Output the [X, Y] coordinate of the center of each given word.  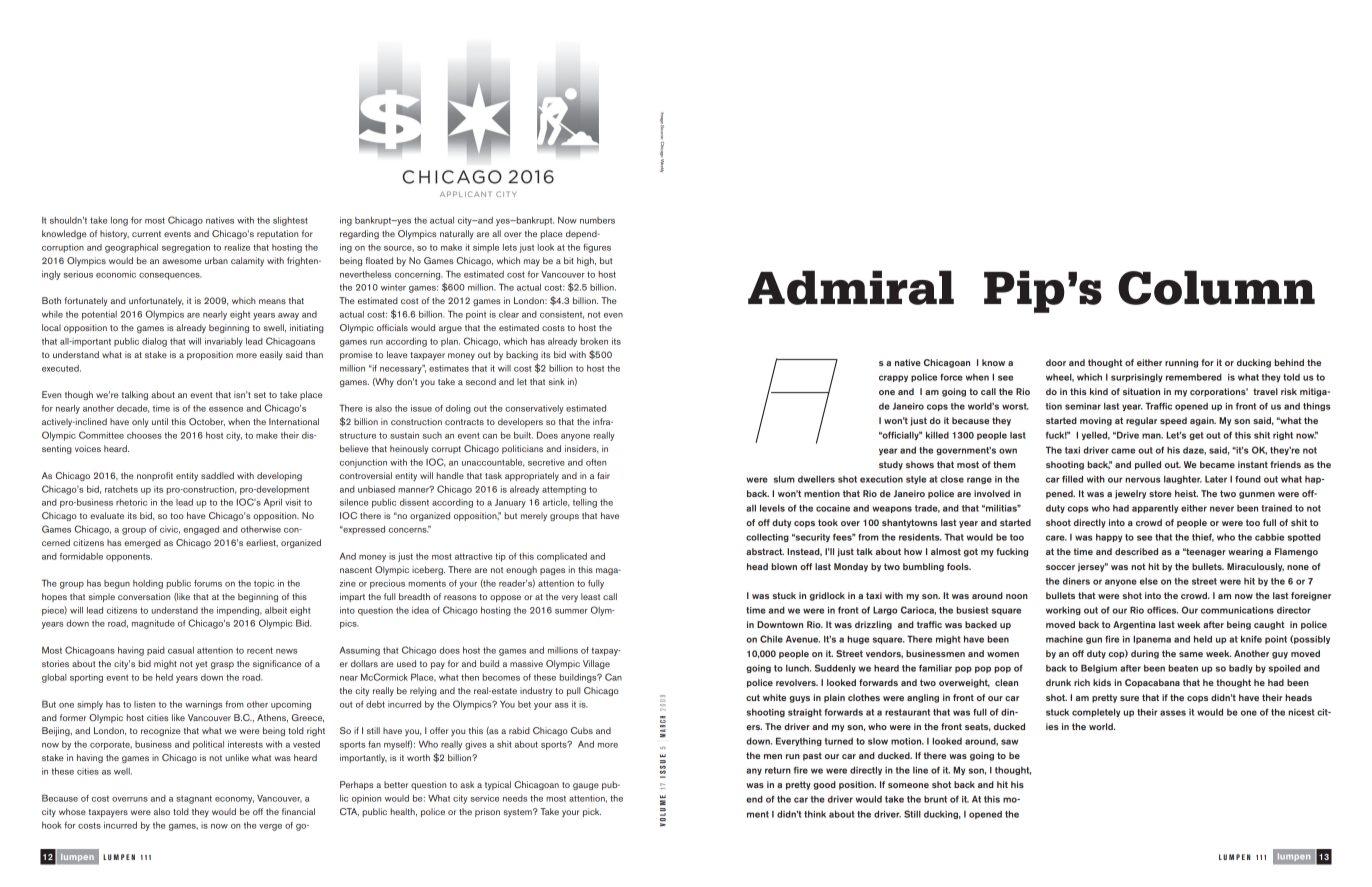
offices [1162, 610]
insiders [582, 449]
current [146, 234]
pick [592, 812]
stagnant [194, 799]
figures [597, 248]
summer [571, 611]
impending [239, 611]
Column [1216, 287]
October [207, 422]
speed [1173, 421]
